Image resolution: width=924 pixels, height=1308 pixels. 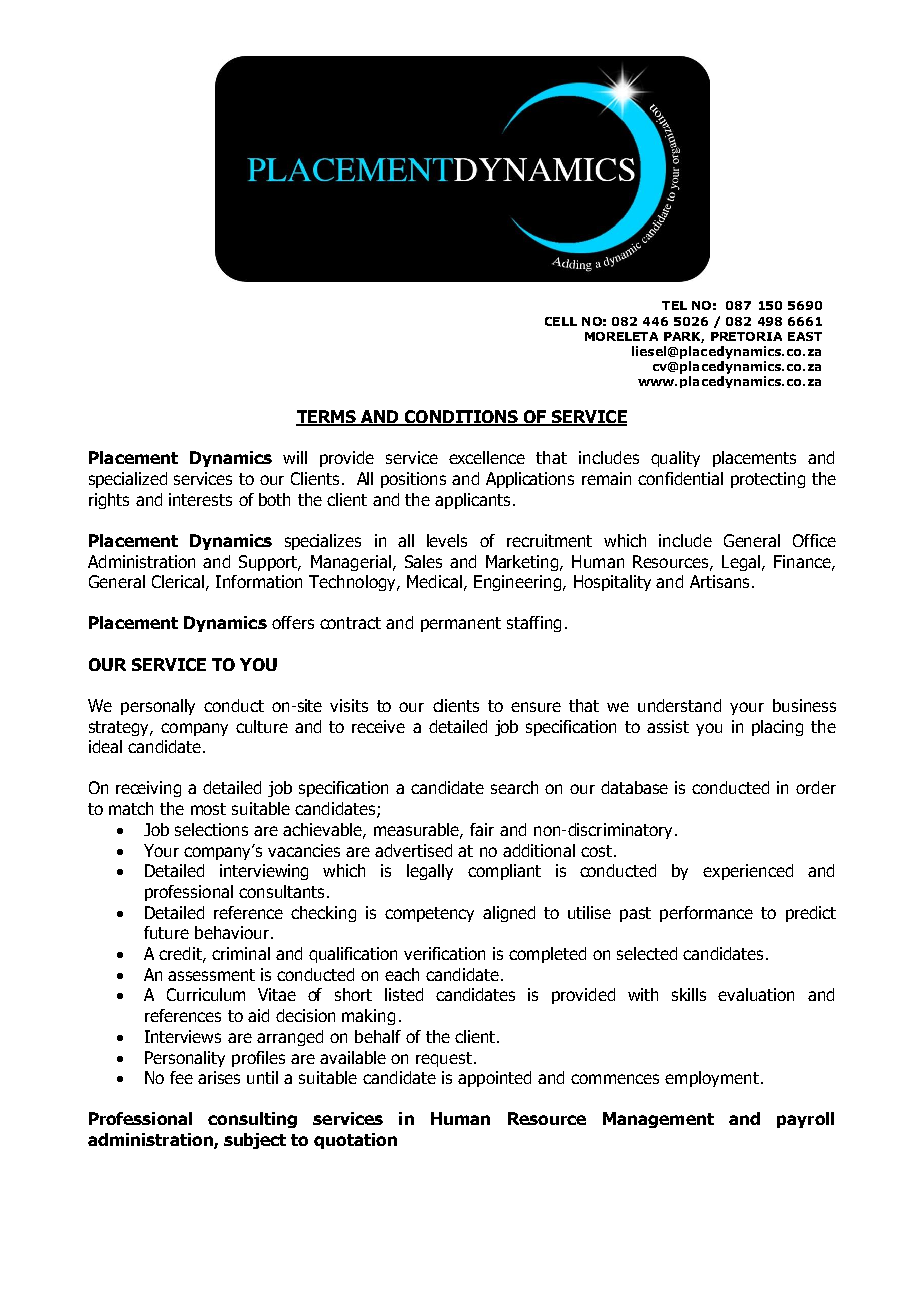 I want to click on CONDITIONS, so click(x=461, y=418).
